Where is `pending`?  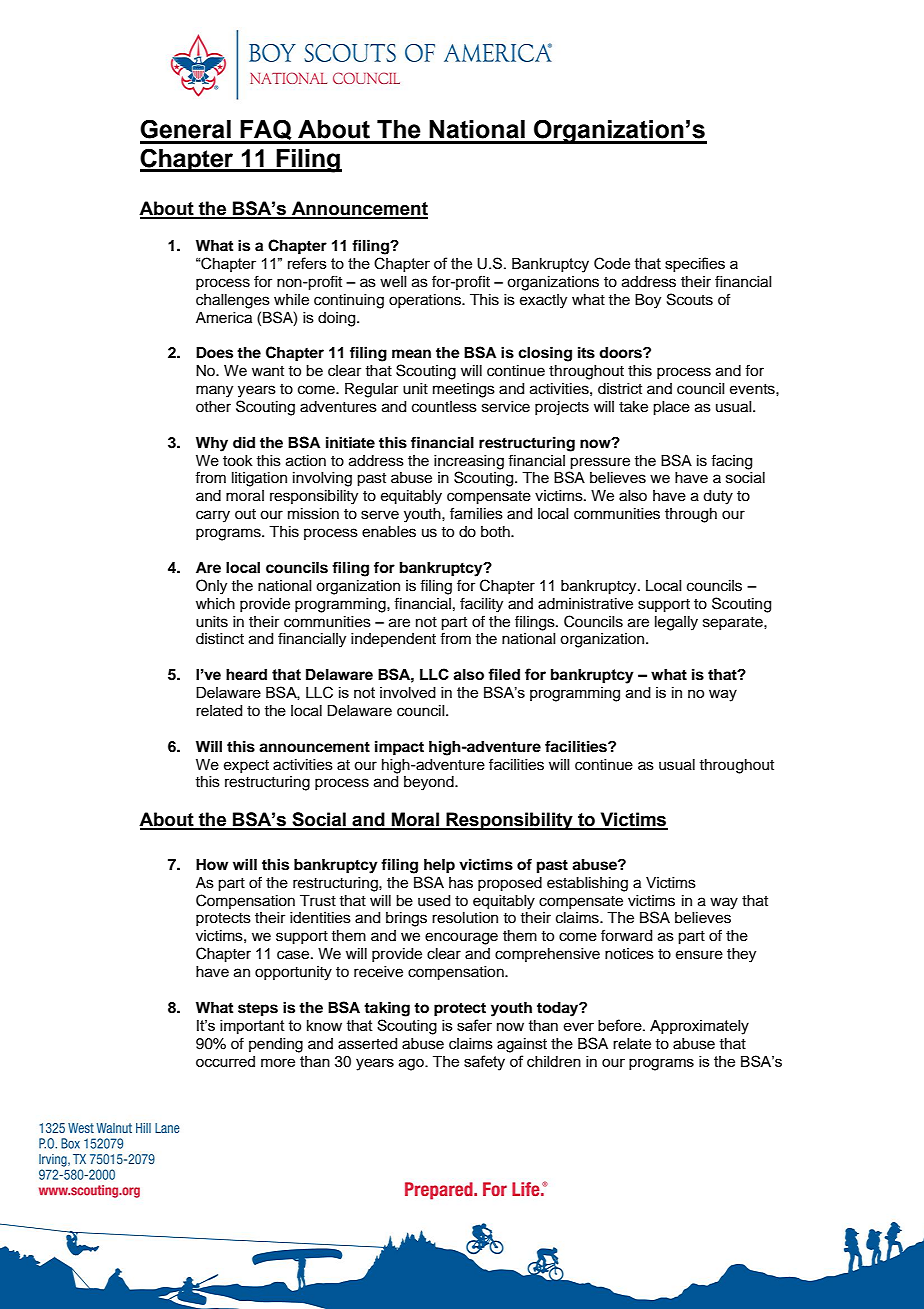 pending is located at coordinates (276, 1045).
